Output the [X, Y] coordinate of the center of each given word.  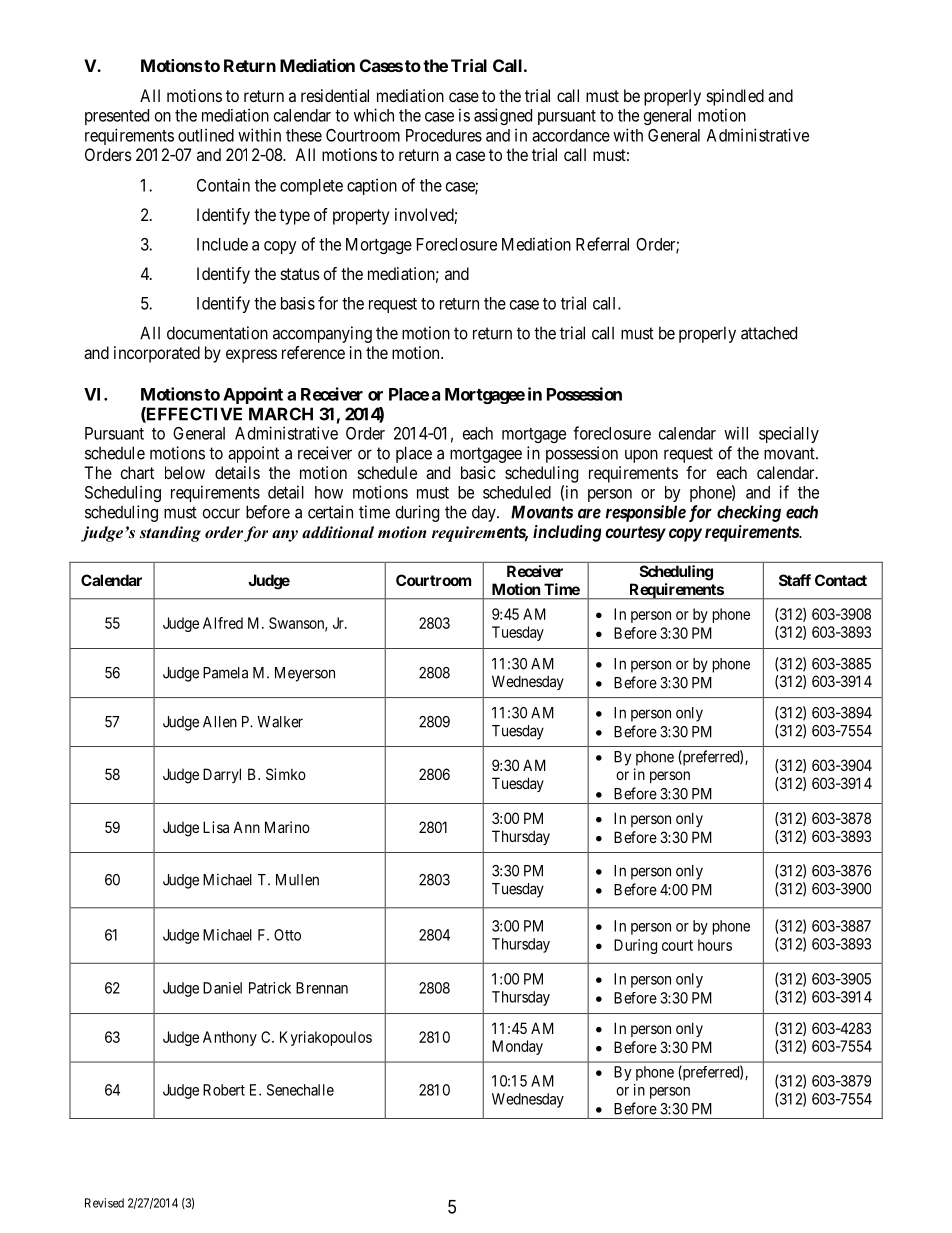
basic [478, 472]
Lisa [216, 827]
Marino [287, 827]
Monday [517, 1047]
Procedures [444, 135]
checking [749, 513]
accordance [571, 135]
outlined [206, 135]
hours [715, 945]
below [185, 472]
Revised [104, 1203]
